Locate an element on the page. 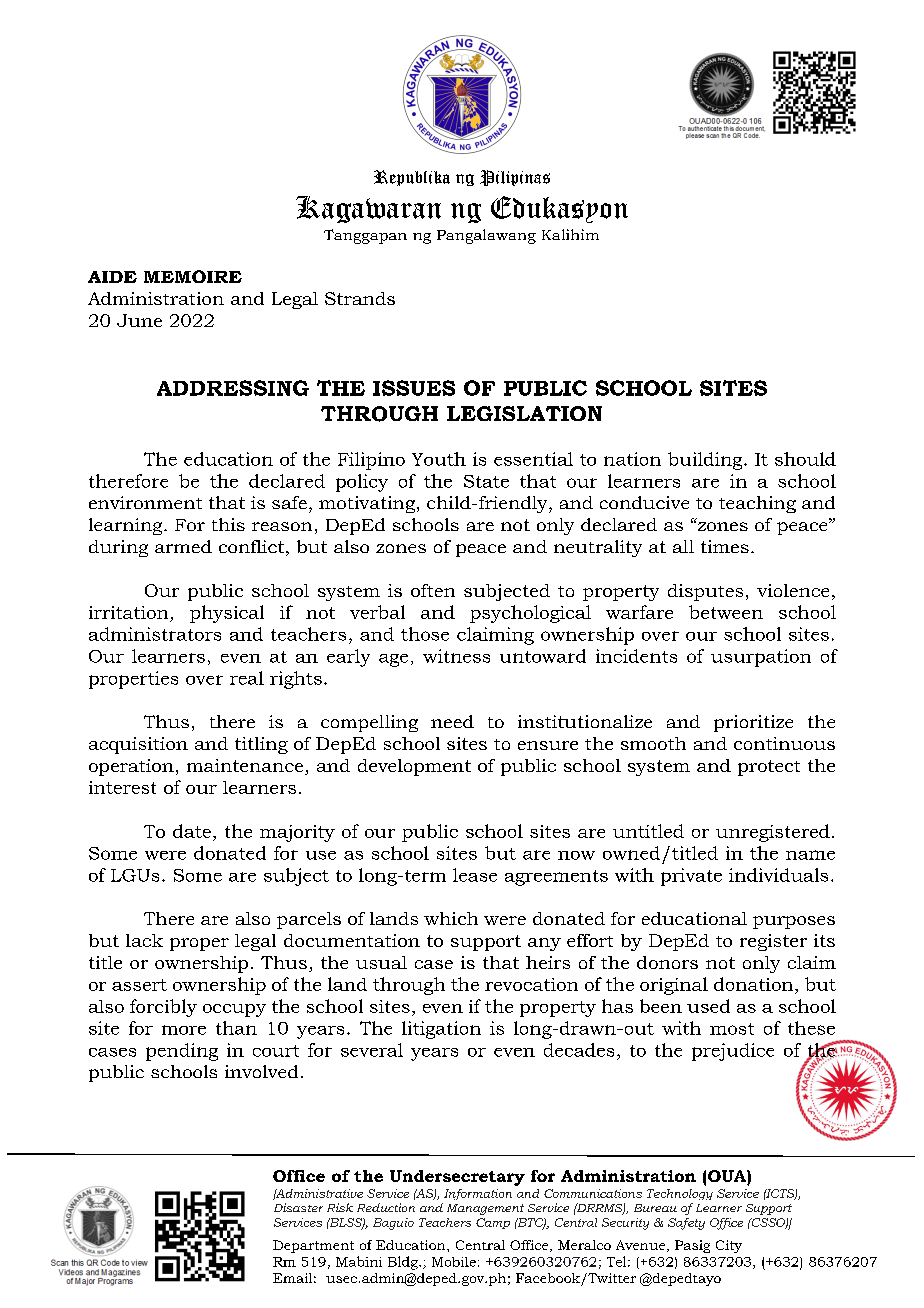  City is located at coordinates (729, 1246).
